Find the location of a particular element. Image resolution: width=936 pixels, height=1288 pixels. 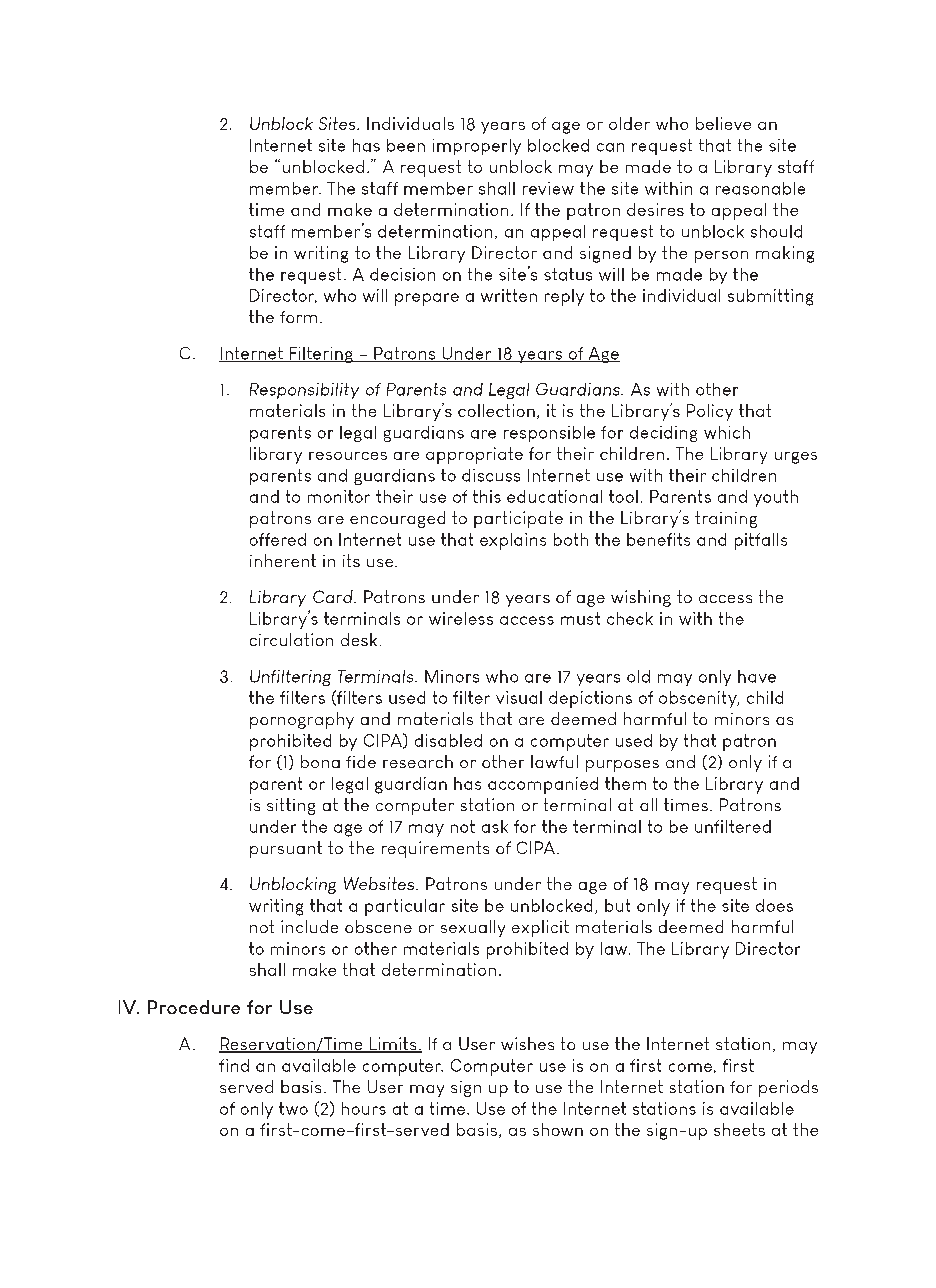

two is located at coordinates (293, 1108).
